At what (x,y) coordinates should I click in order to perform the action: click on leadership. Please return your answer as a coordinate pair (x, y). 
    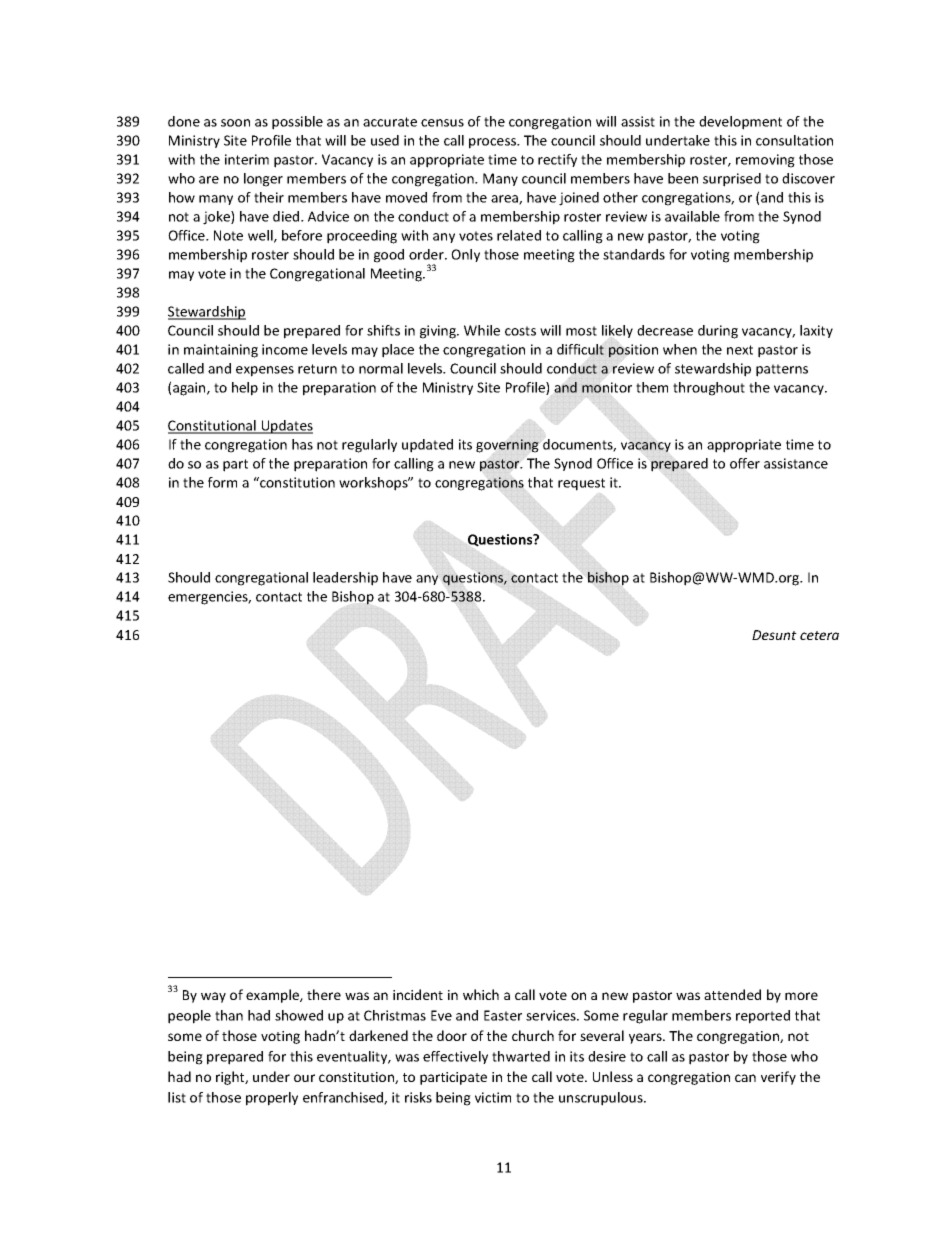
    Looking at the image, I should click on (345, 579).
